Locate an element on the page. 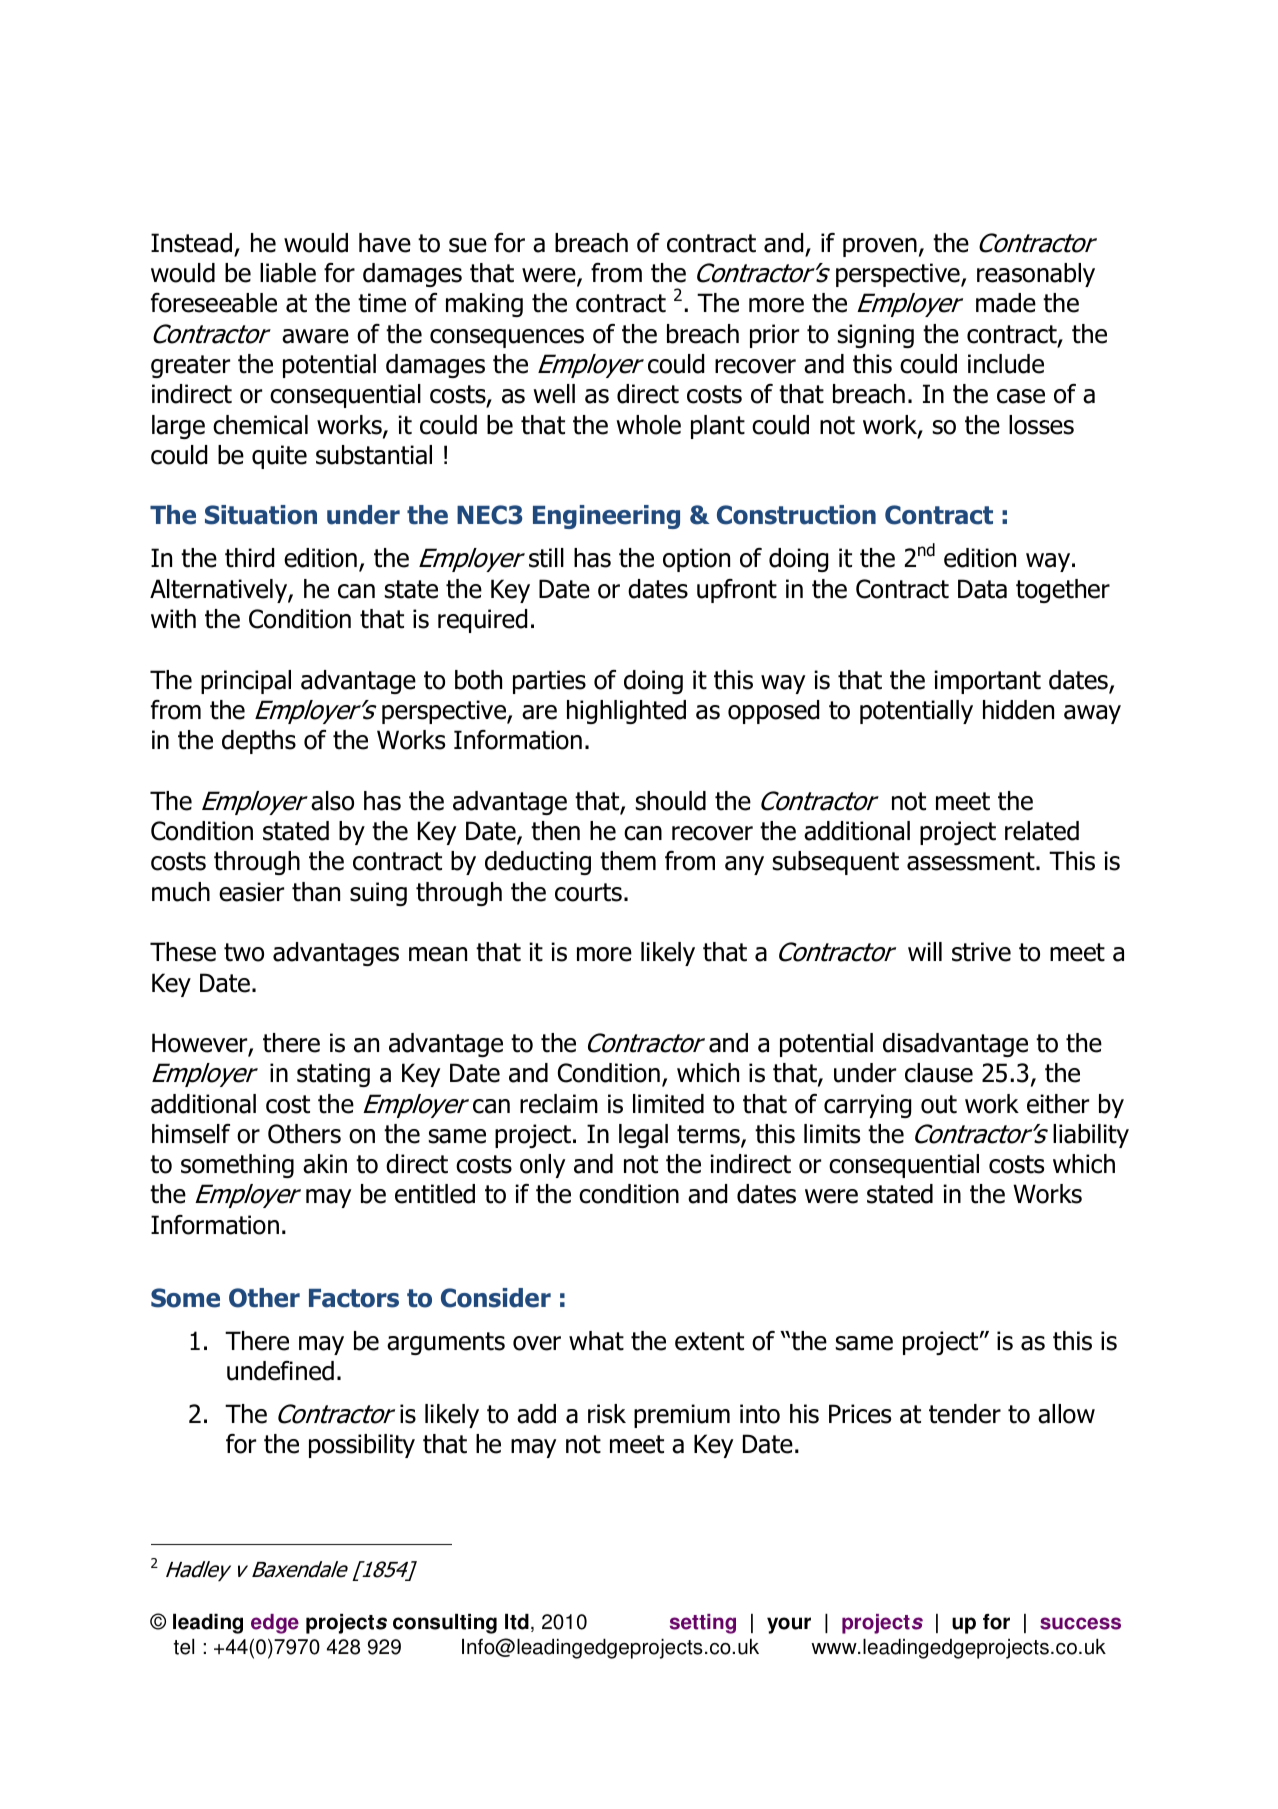 The image size is (1278, 1809). liable is located at coordinates (288, 273).
